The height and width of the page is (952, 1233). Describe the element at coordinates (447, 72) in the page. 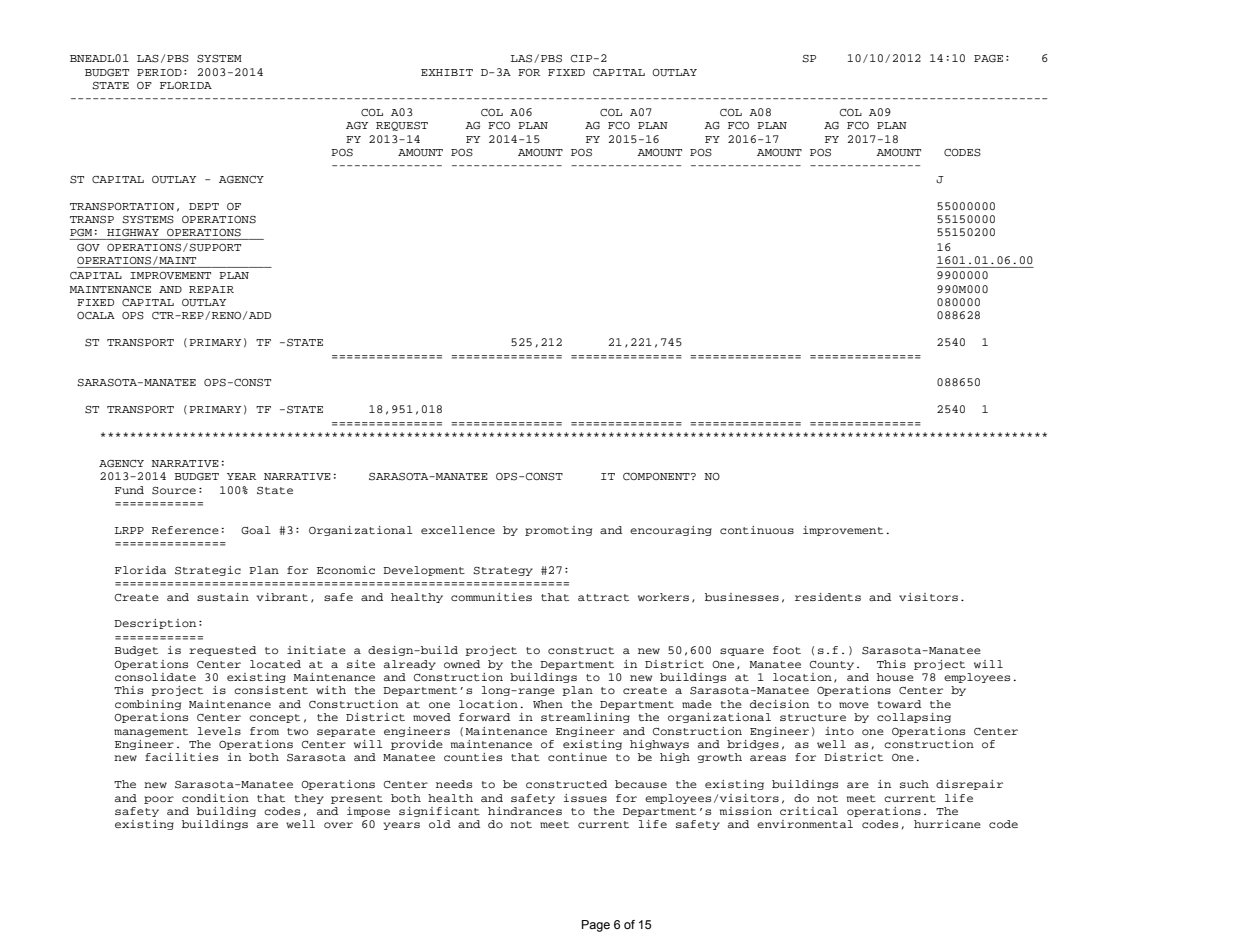

I see `EXHIBIT` at that location.
